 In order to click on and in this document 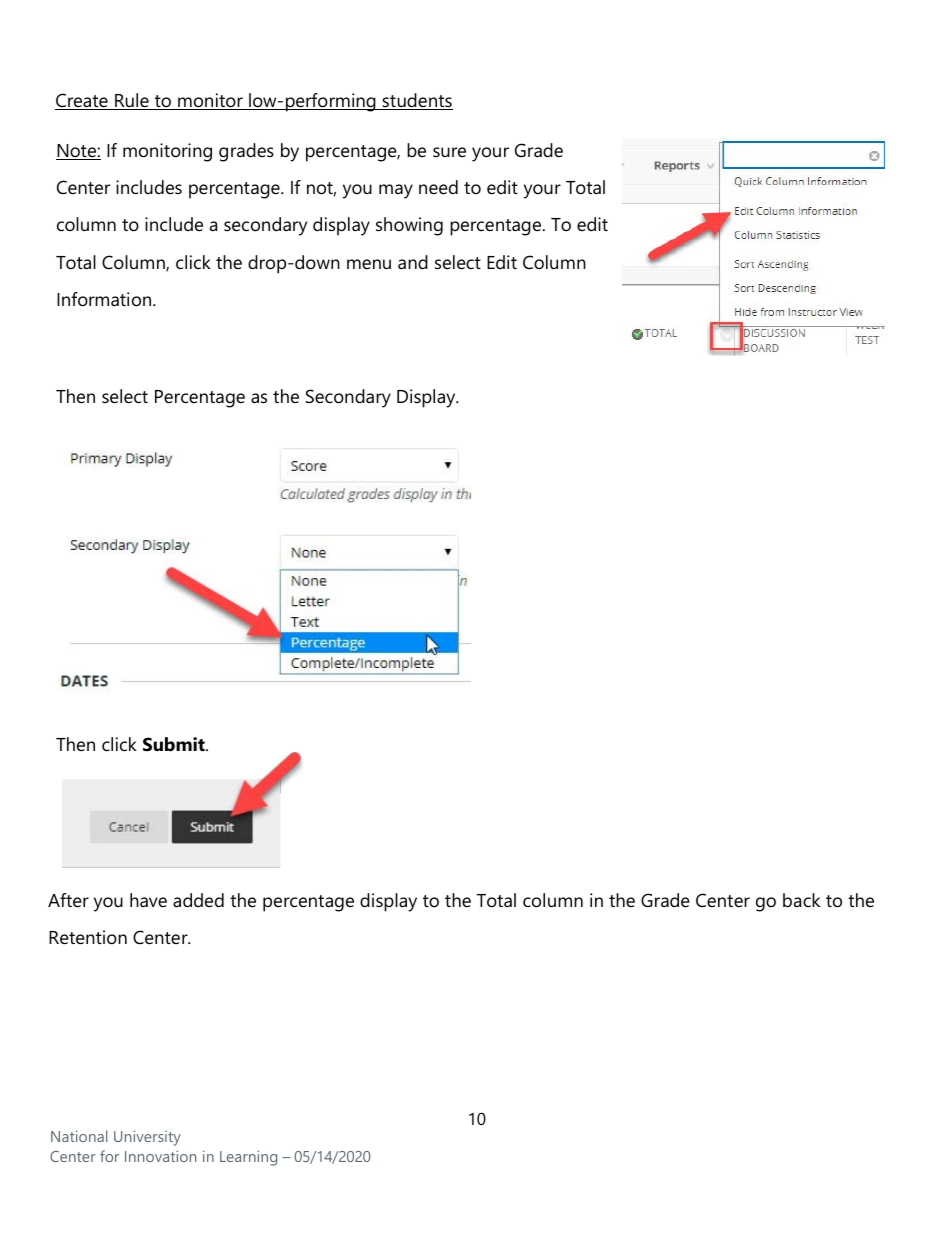, I will do `click(413, 262)`.
